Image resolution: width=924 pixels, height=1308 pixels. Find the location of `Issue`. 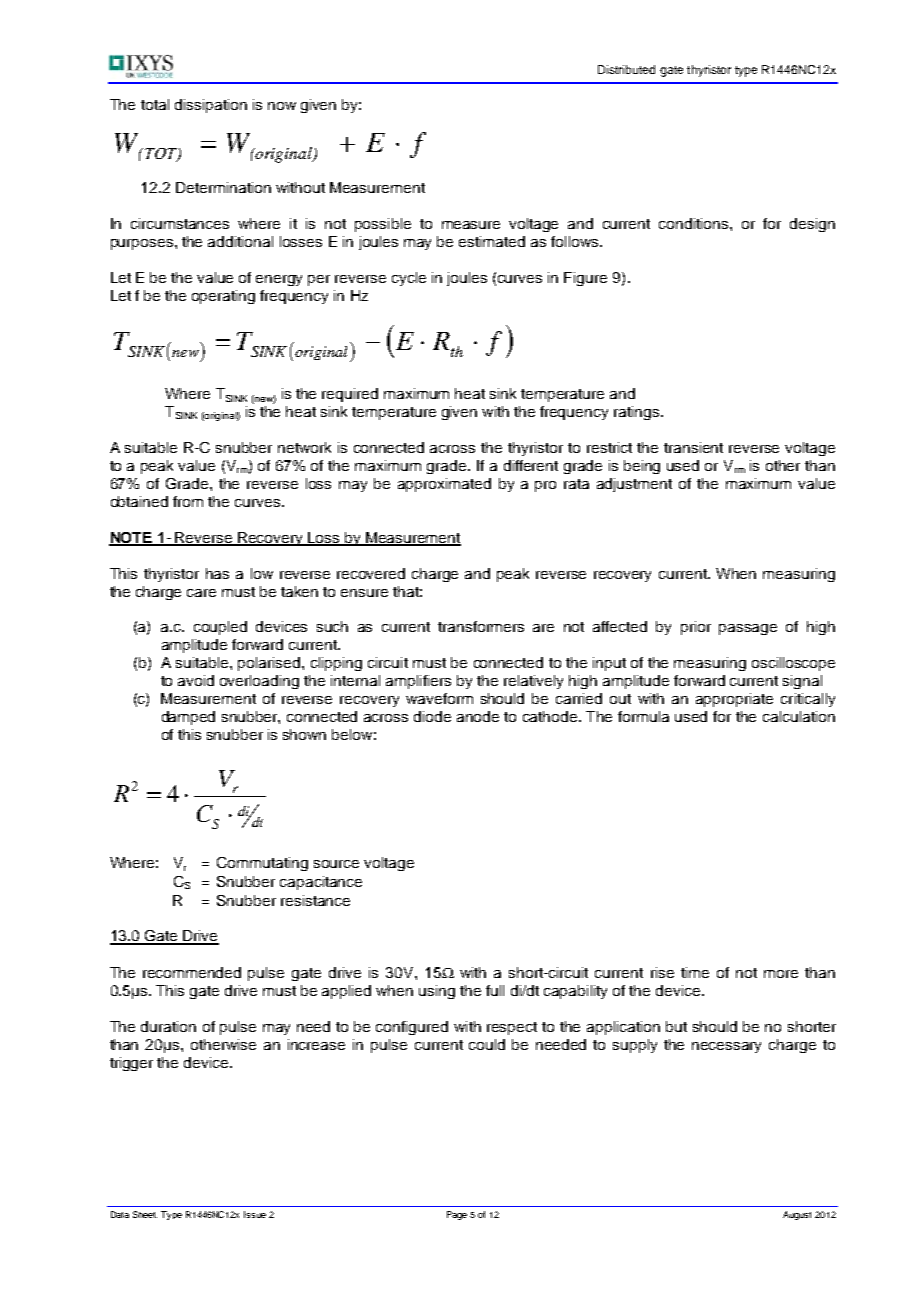

Issue is located at coordinates (255, 1214).
